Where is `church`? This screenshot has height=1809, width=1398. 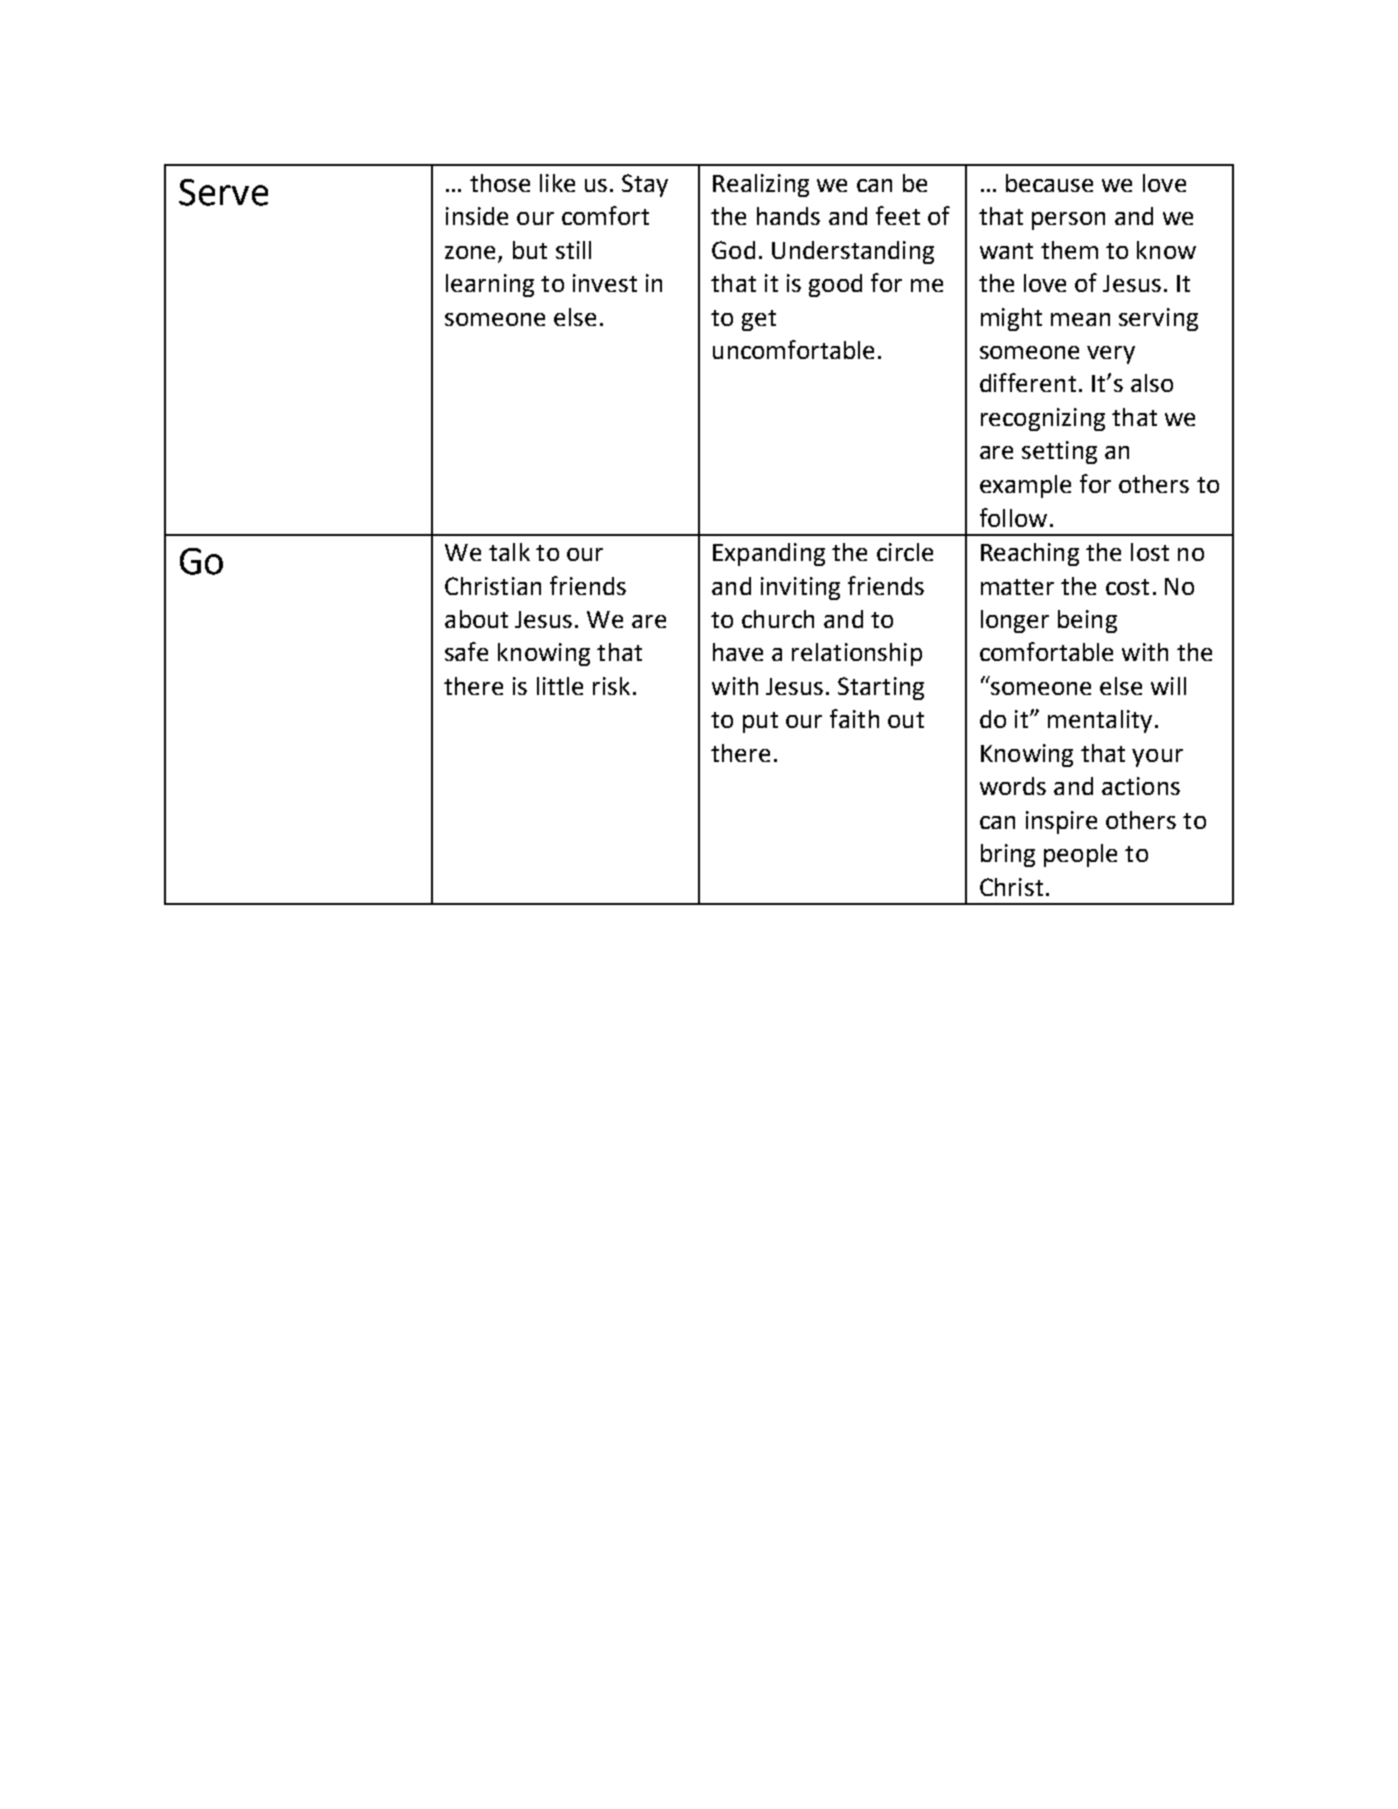
church is located at coordinates (778, 619).
